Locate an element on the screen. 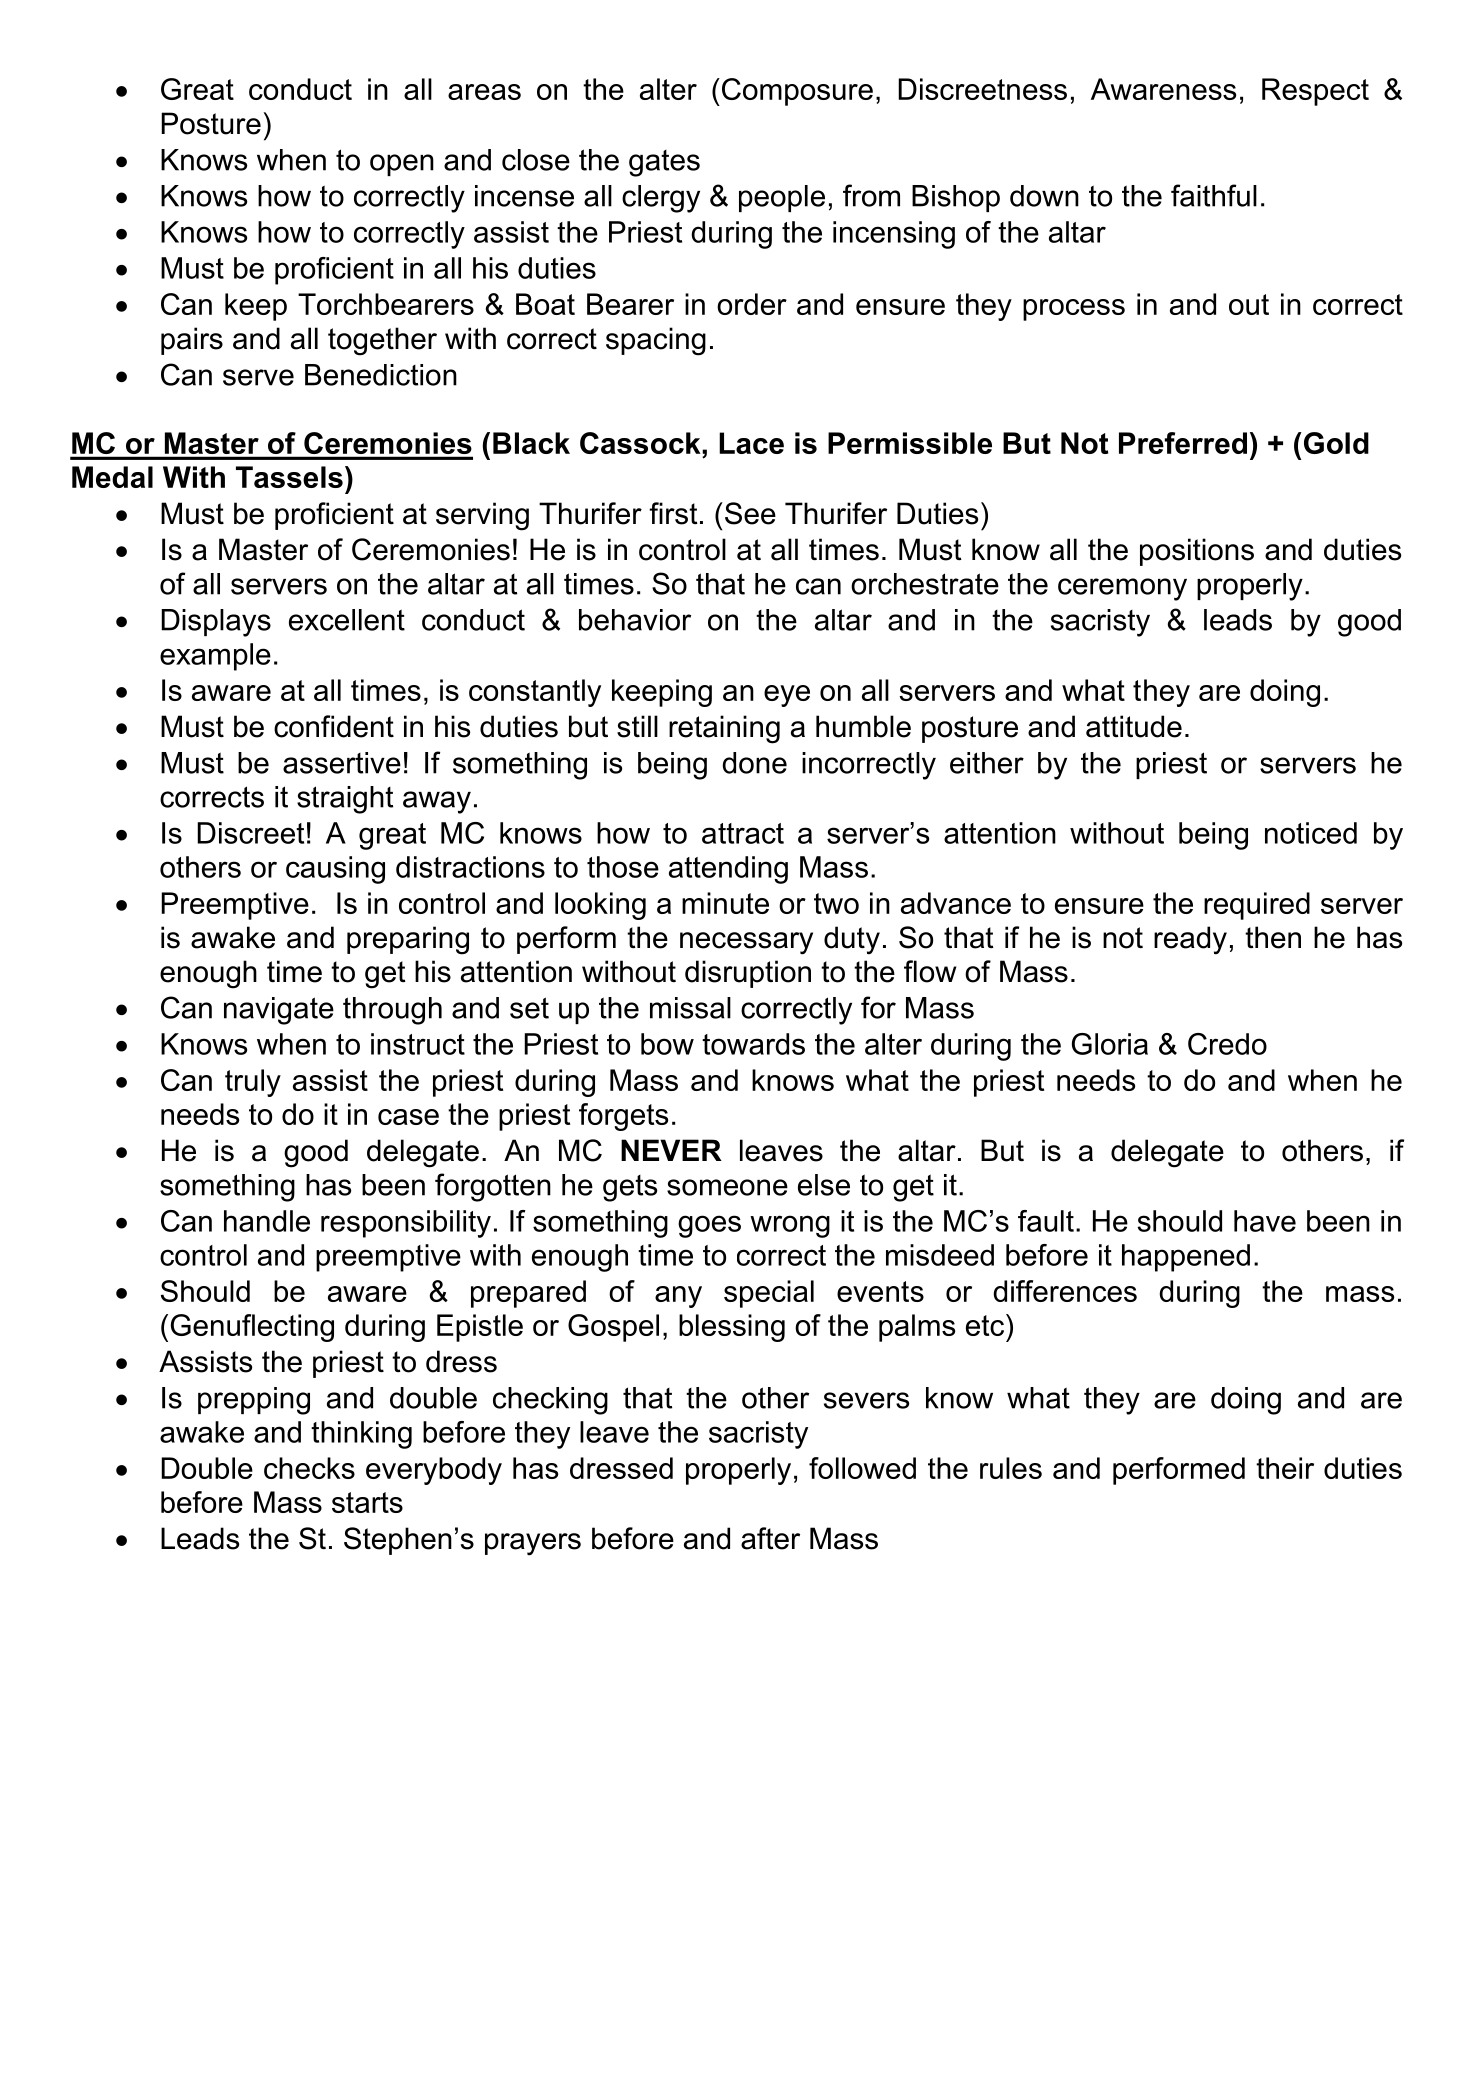  noticed is located at coordinates (1311, 833).
